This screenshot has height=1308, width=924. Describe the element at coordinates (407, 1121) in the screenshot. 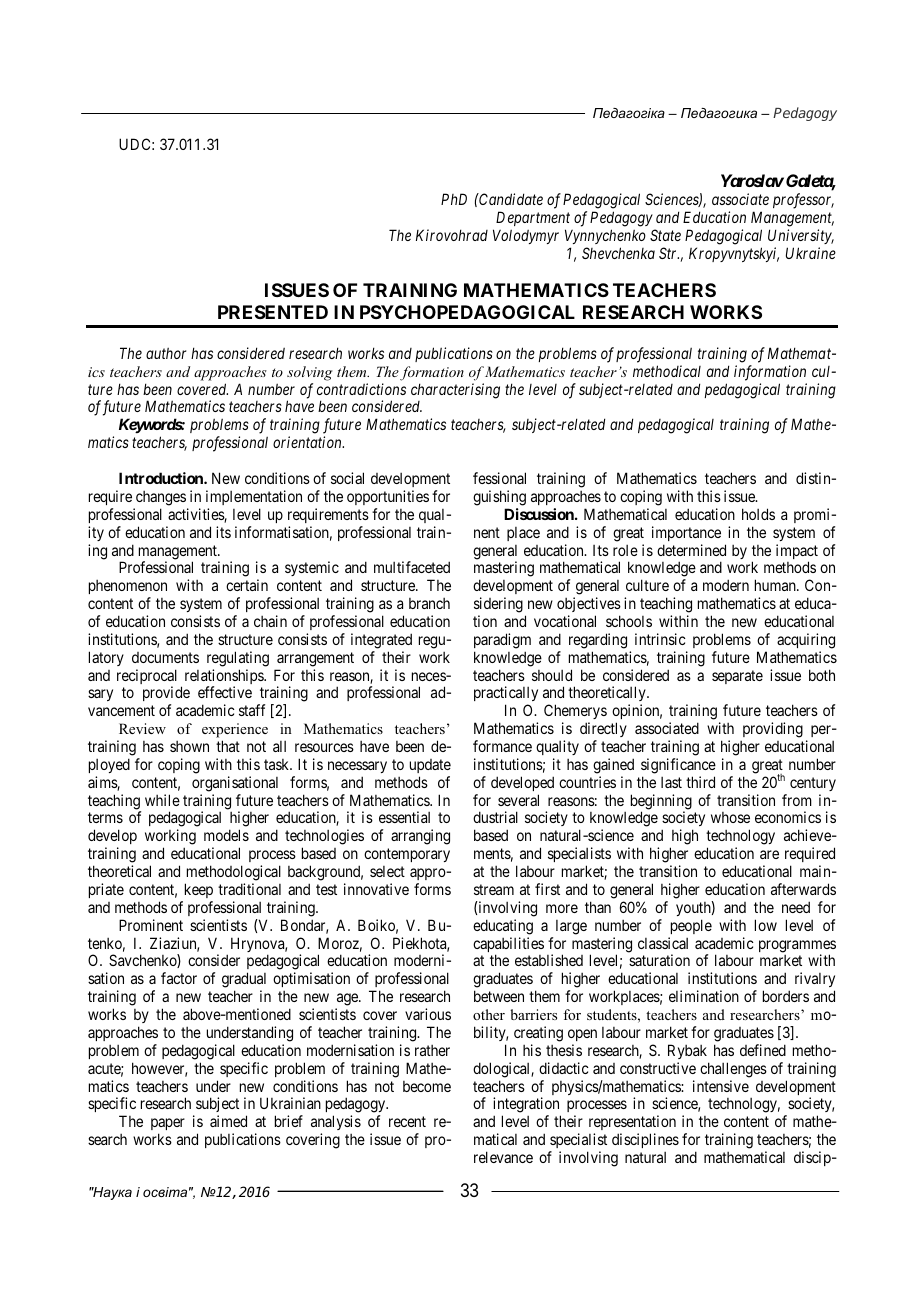

I see `recent` at that location.
